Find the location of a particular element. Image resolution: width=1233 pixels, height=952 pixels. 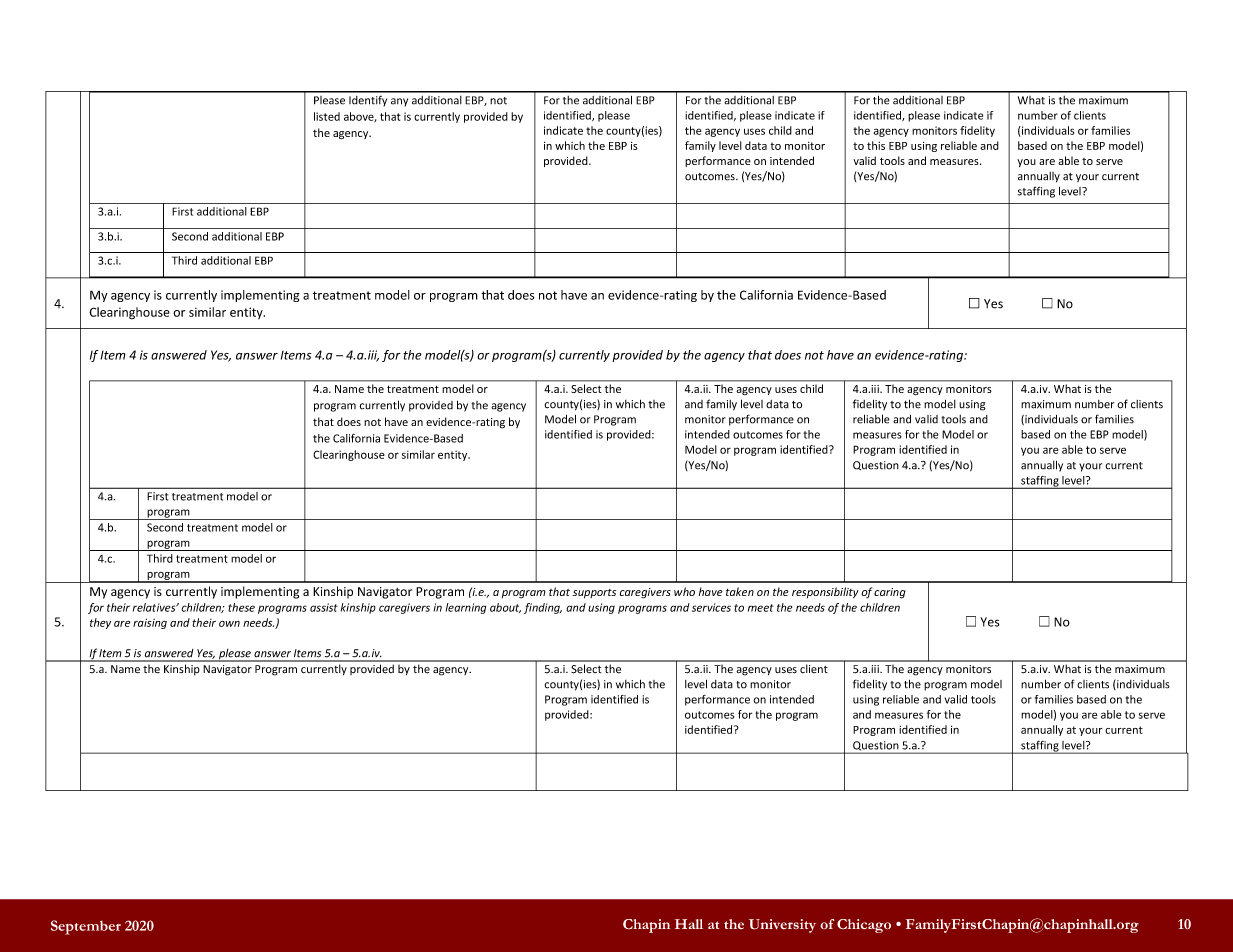

responsibility is located at coordinates (825, 593).
